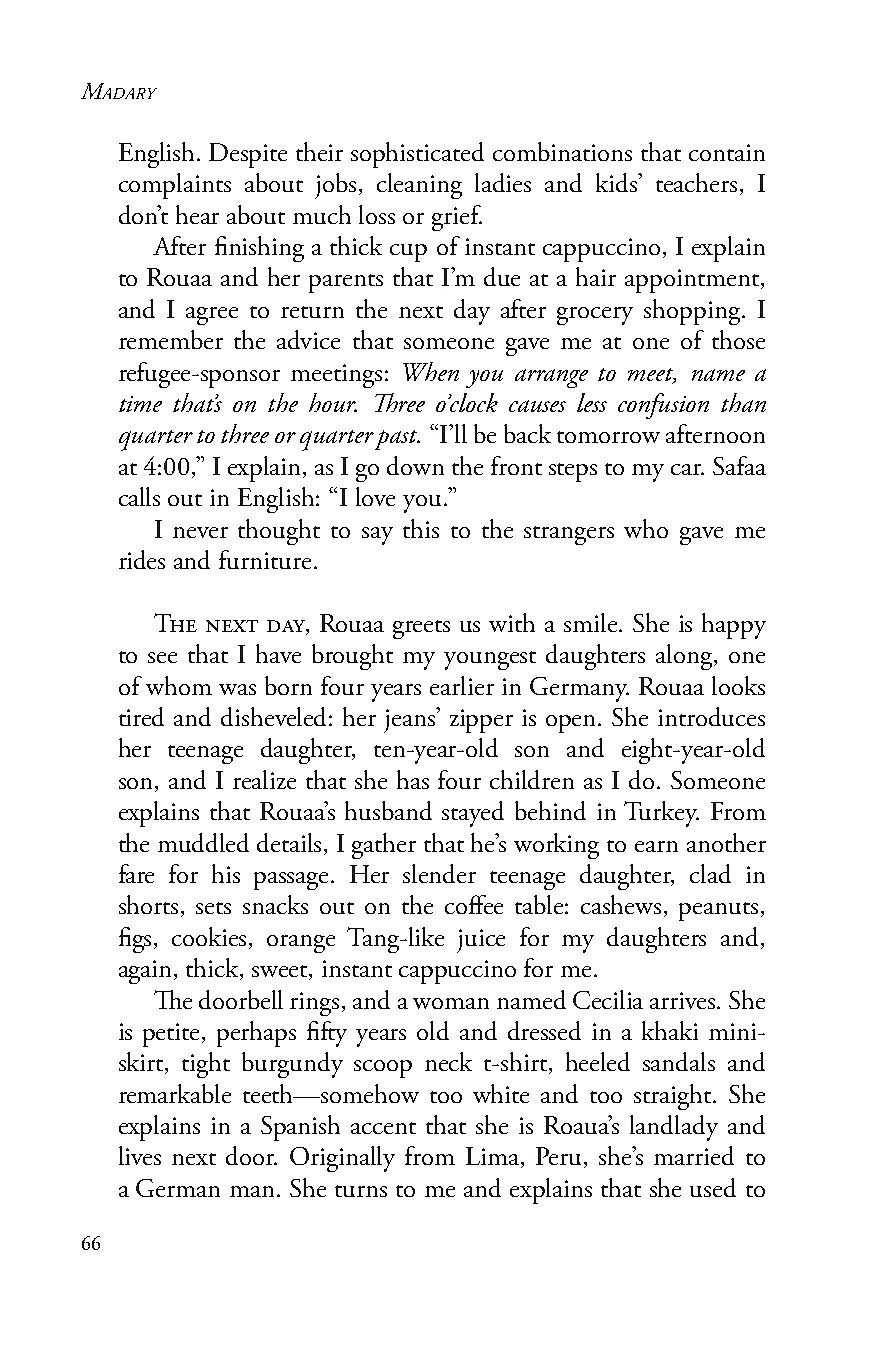 This document has height=1372, width=887. What do you see at coordinates (419, 186) in the document?
I see `cleaning` at bounding box center [419, 186].
